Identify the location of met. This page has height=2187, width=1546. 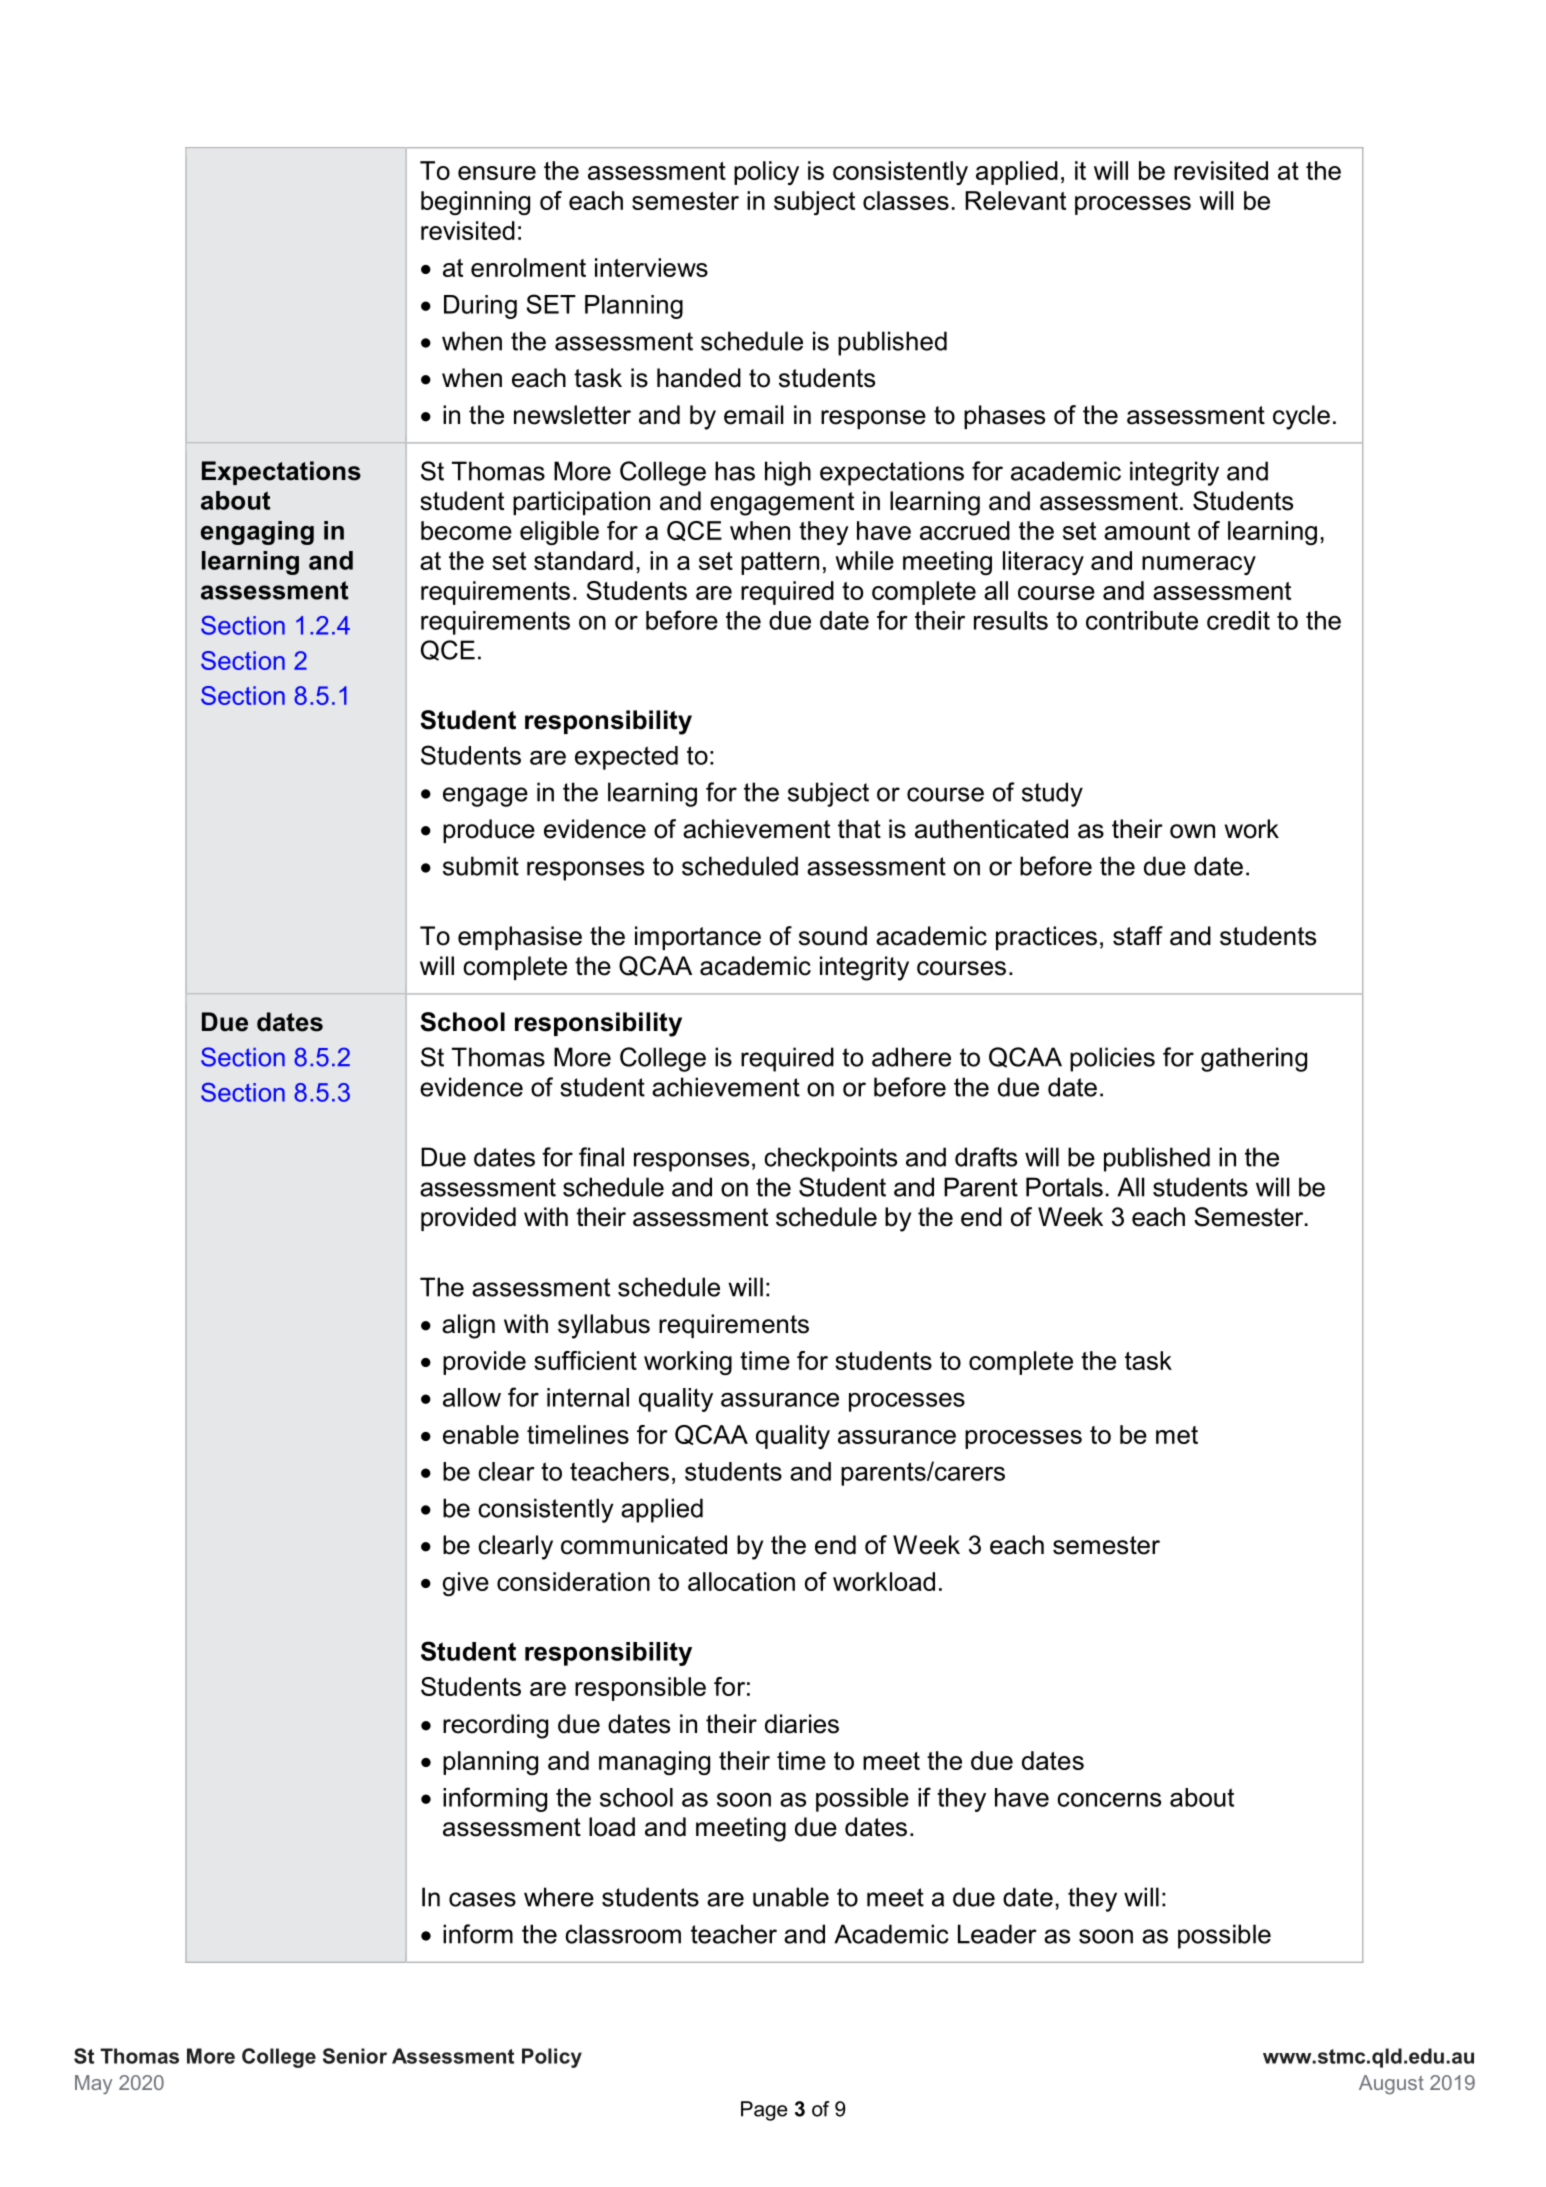
(1177, 1435).
